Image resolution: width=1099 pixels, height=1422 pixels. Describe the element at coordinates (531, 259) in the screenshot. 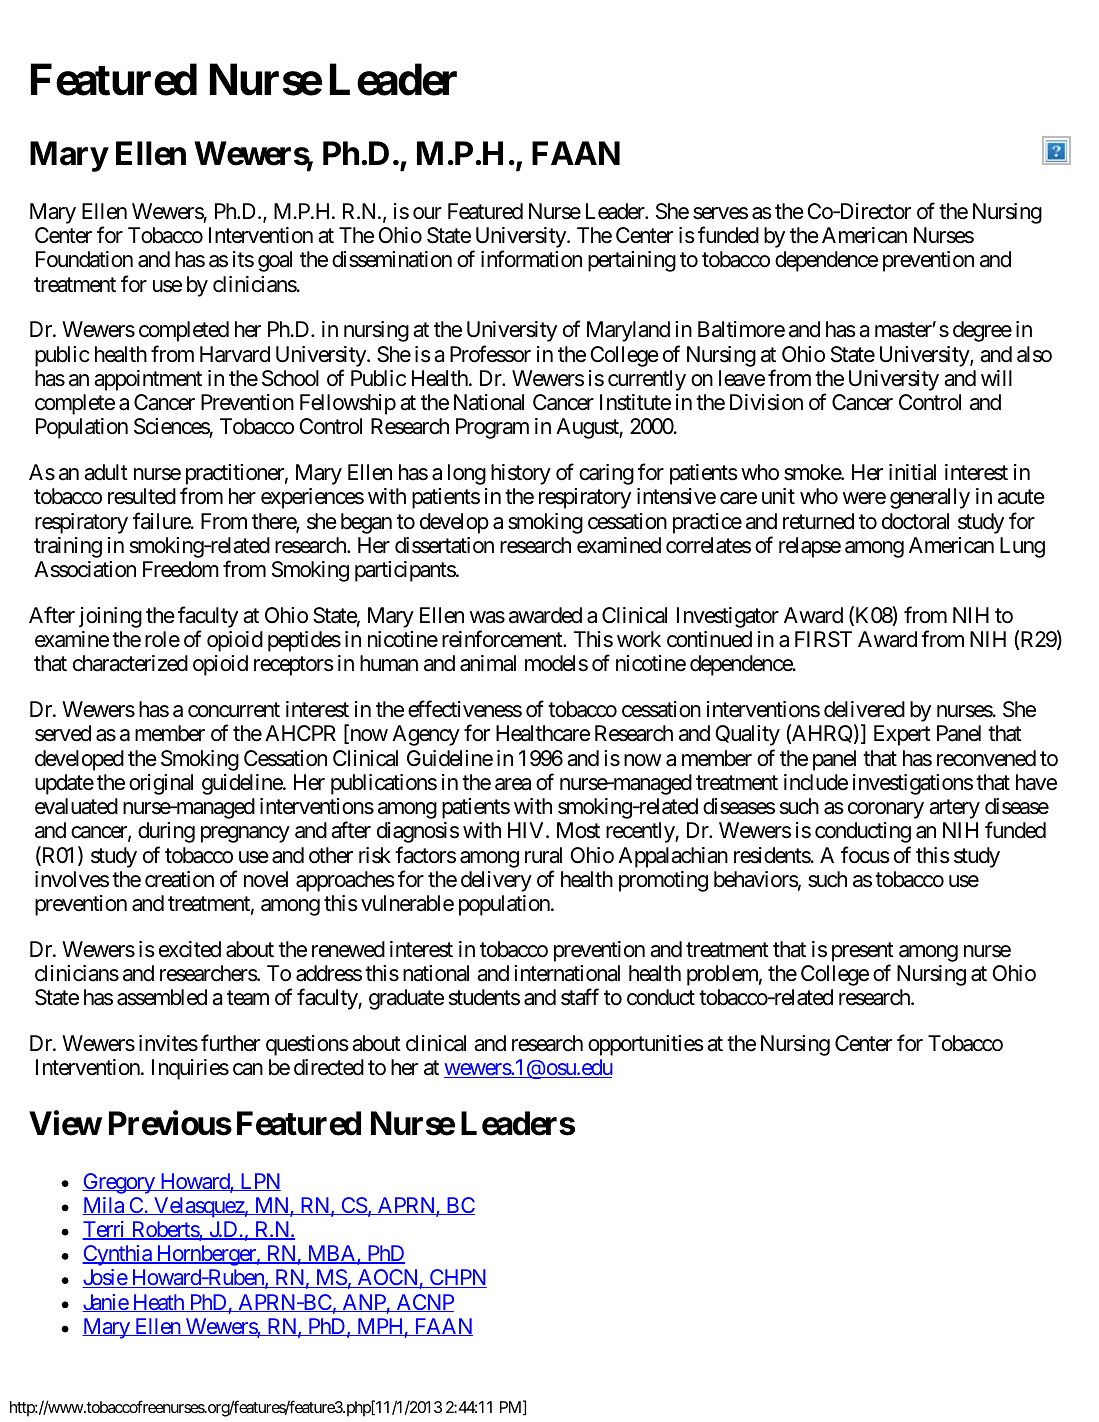

I see `information` at that location.
